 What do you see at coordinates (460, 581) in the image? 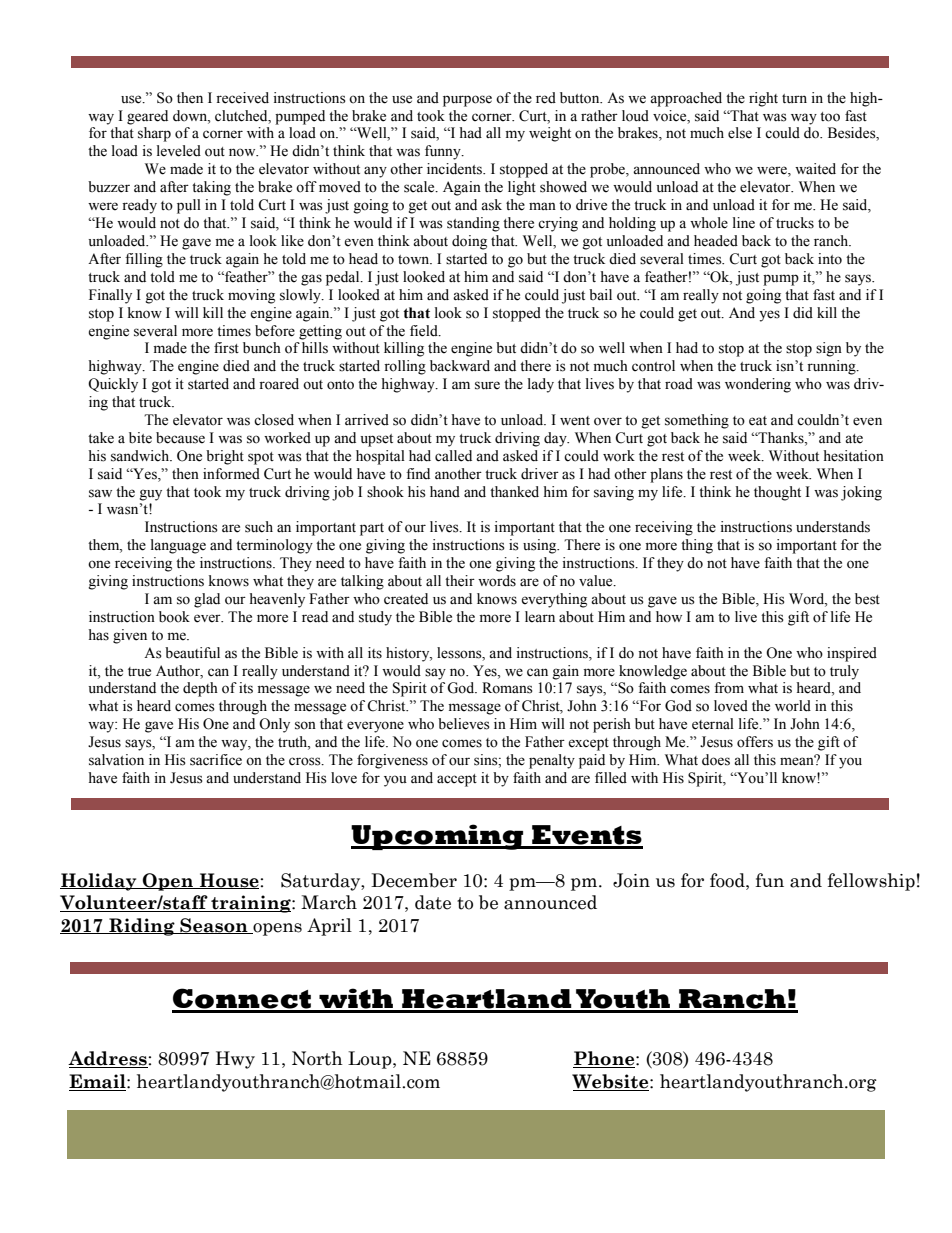
I see `their` at bounding box center [460, 581].
